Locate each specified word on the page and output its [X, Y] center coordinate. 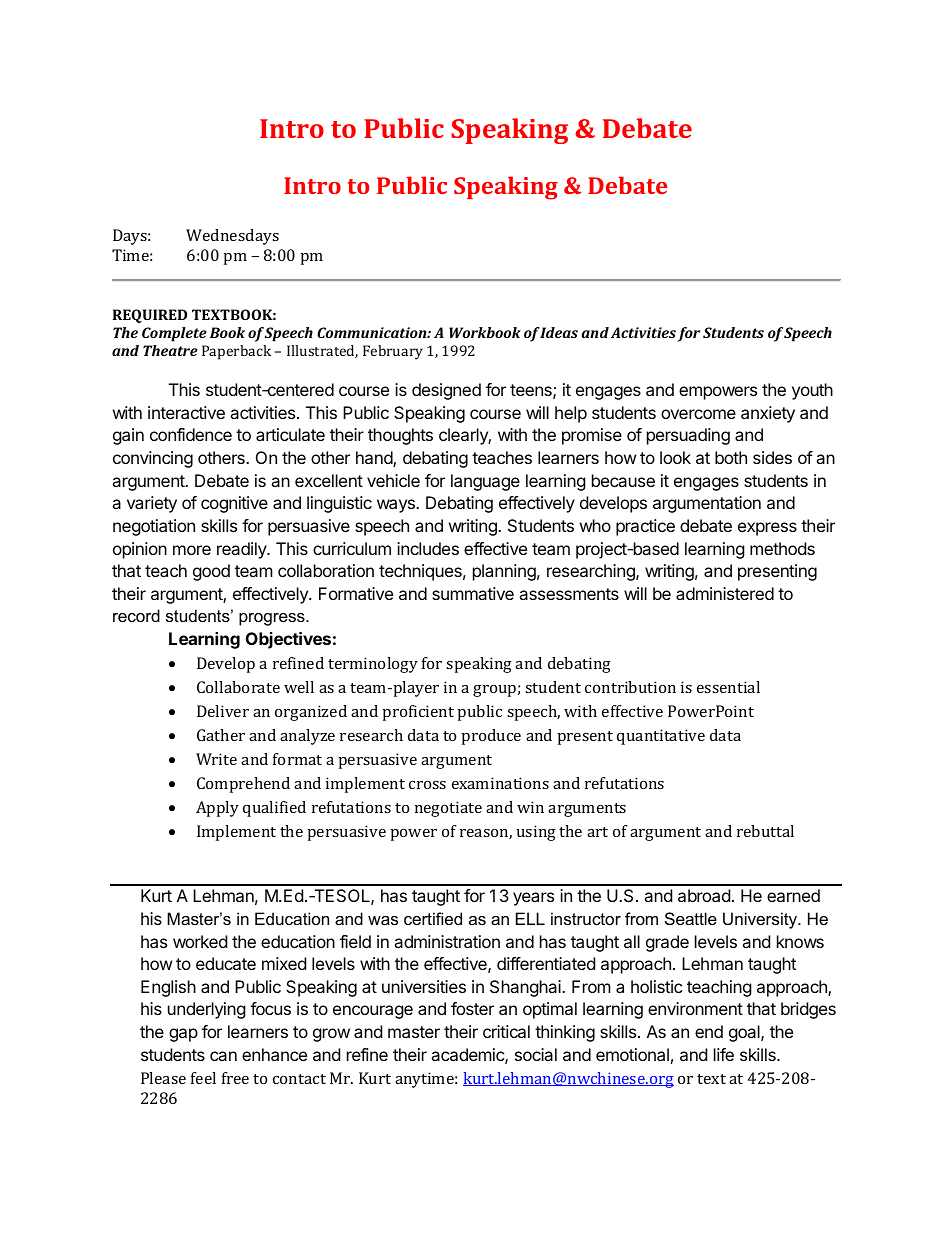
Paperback [236, 352]
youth [812, 391]
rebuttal [765, 831]
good [211, 572]
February [393, 352]
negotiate [448, 809]
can [223, 1056]
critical [506, 1031]
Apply [217, 809]
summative [473, 593]
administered [725, 593]
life [724, 1054]
